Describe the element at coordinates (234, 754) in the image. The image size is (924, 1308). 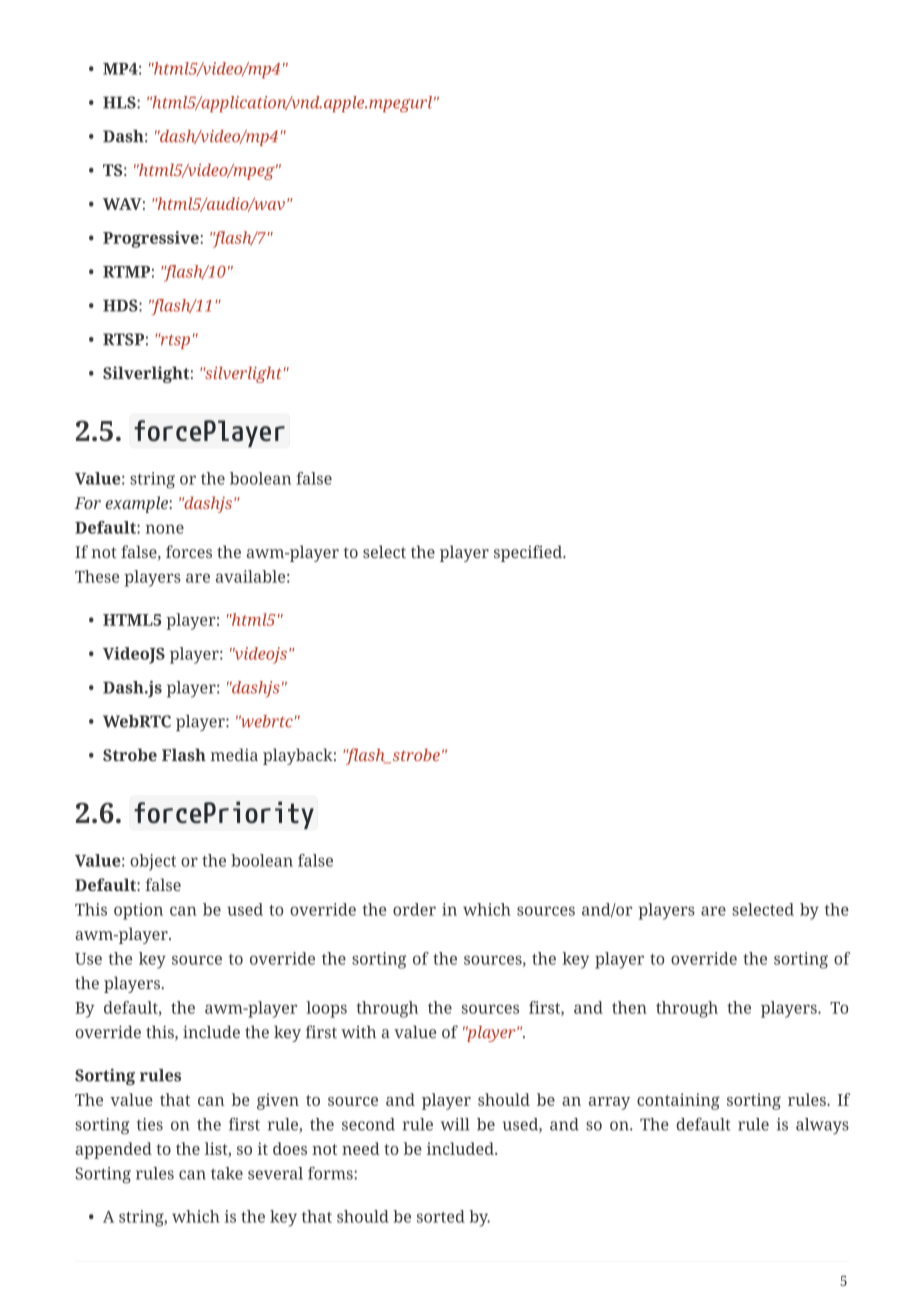
I see `media` at that location.
